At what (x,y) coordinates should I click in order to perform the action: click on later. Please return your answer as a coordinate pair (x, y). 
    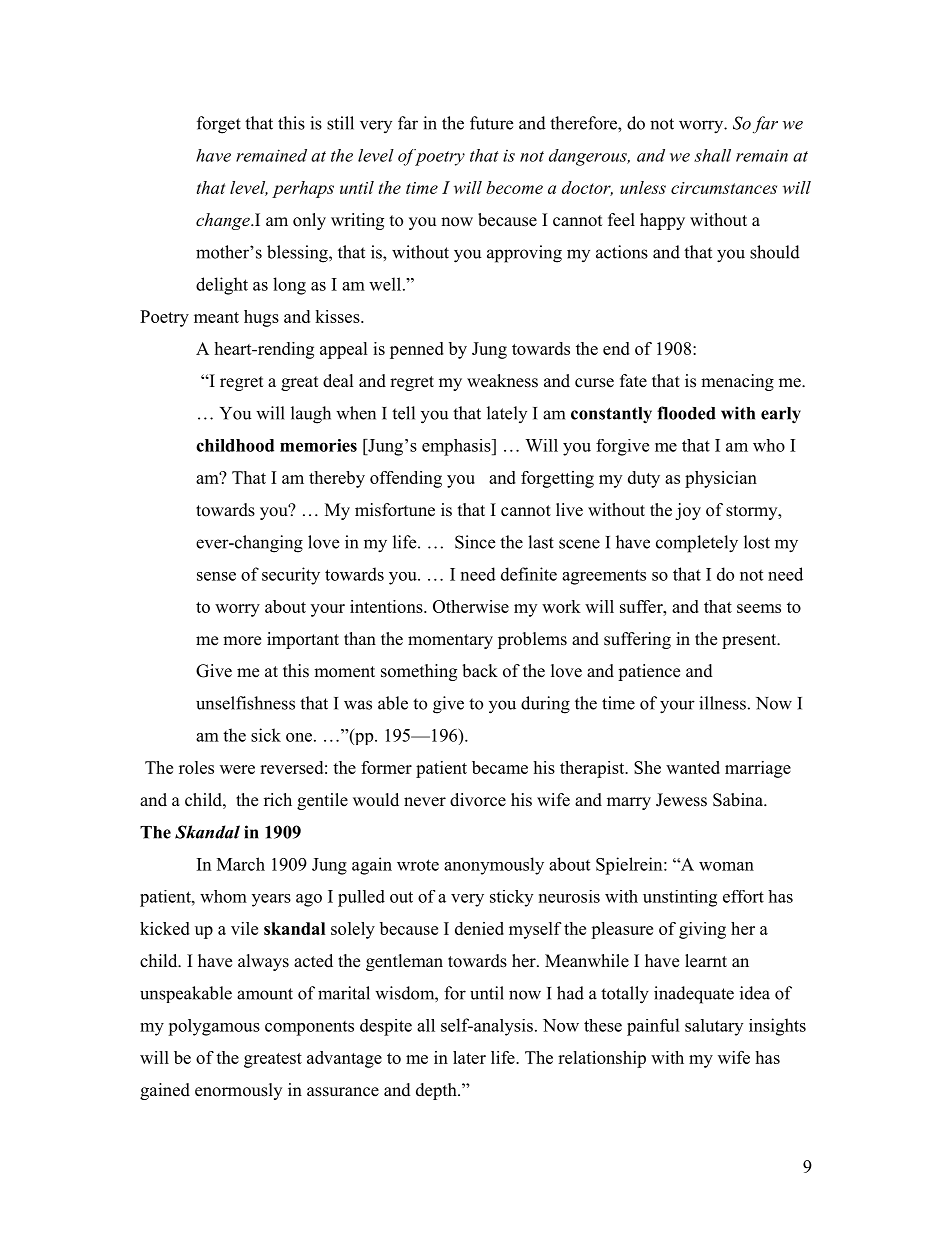
    Looking at the image, I should click on (469, 1057).
